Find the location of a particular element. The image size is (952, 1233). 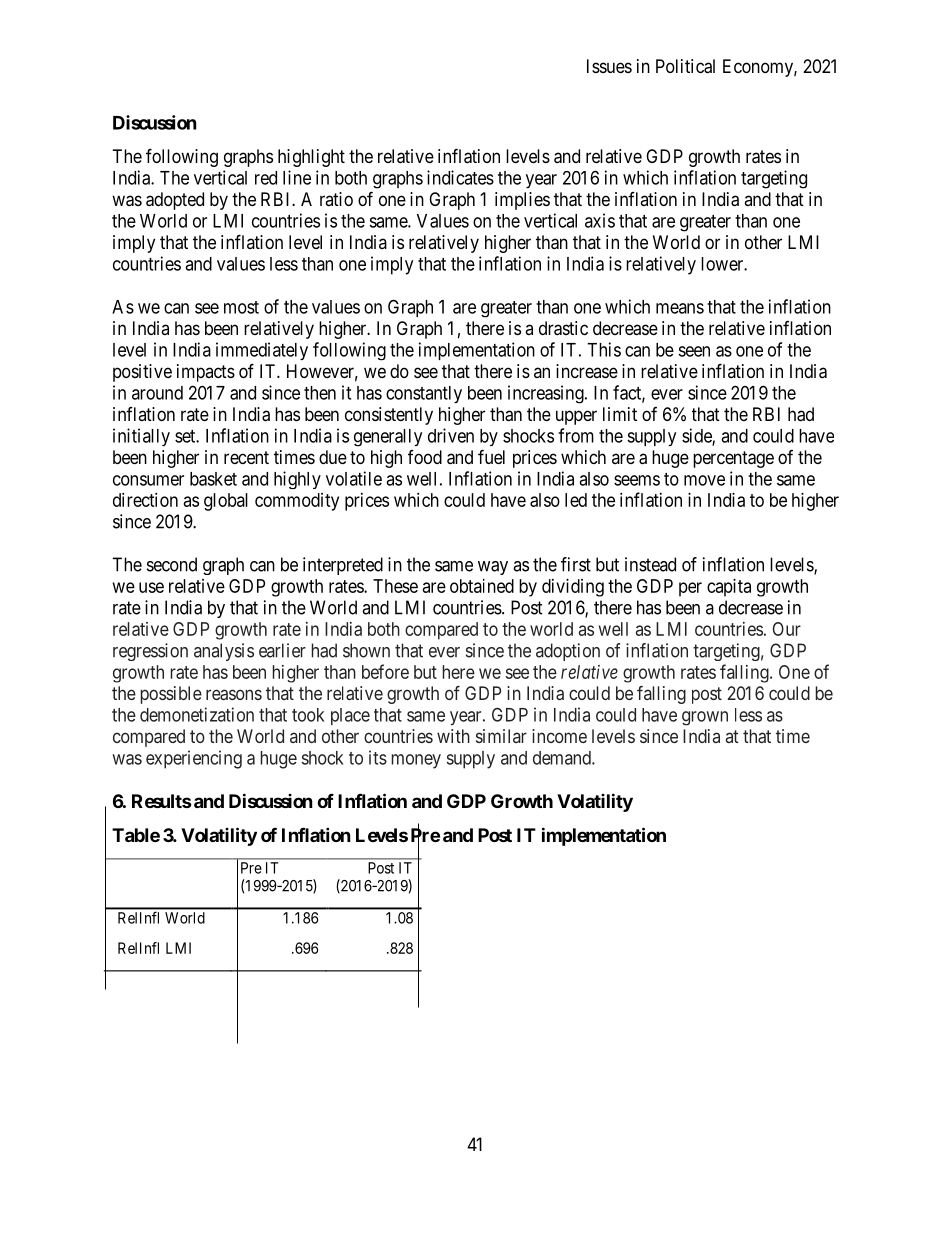

implies is located at coordinates (522, 201).
